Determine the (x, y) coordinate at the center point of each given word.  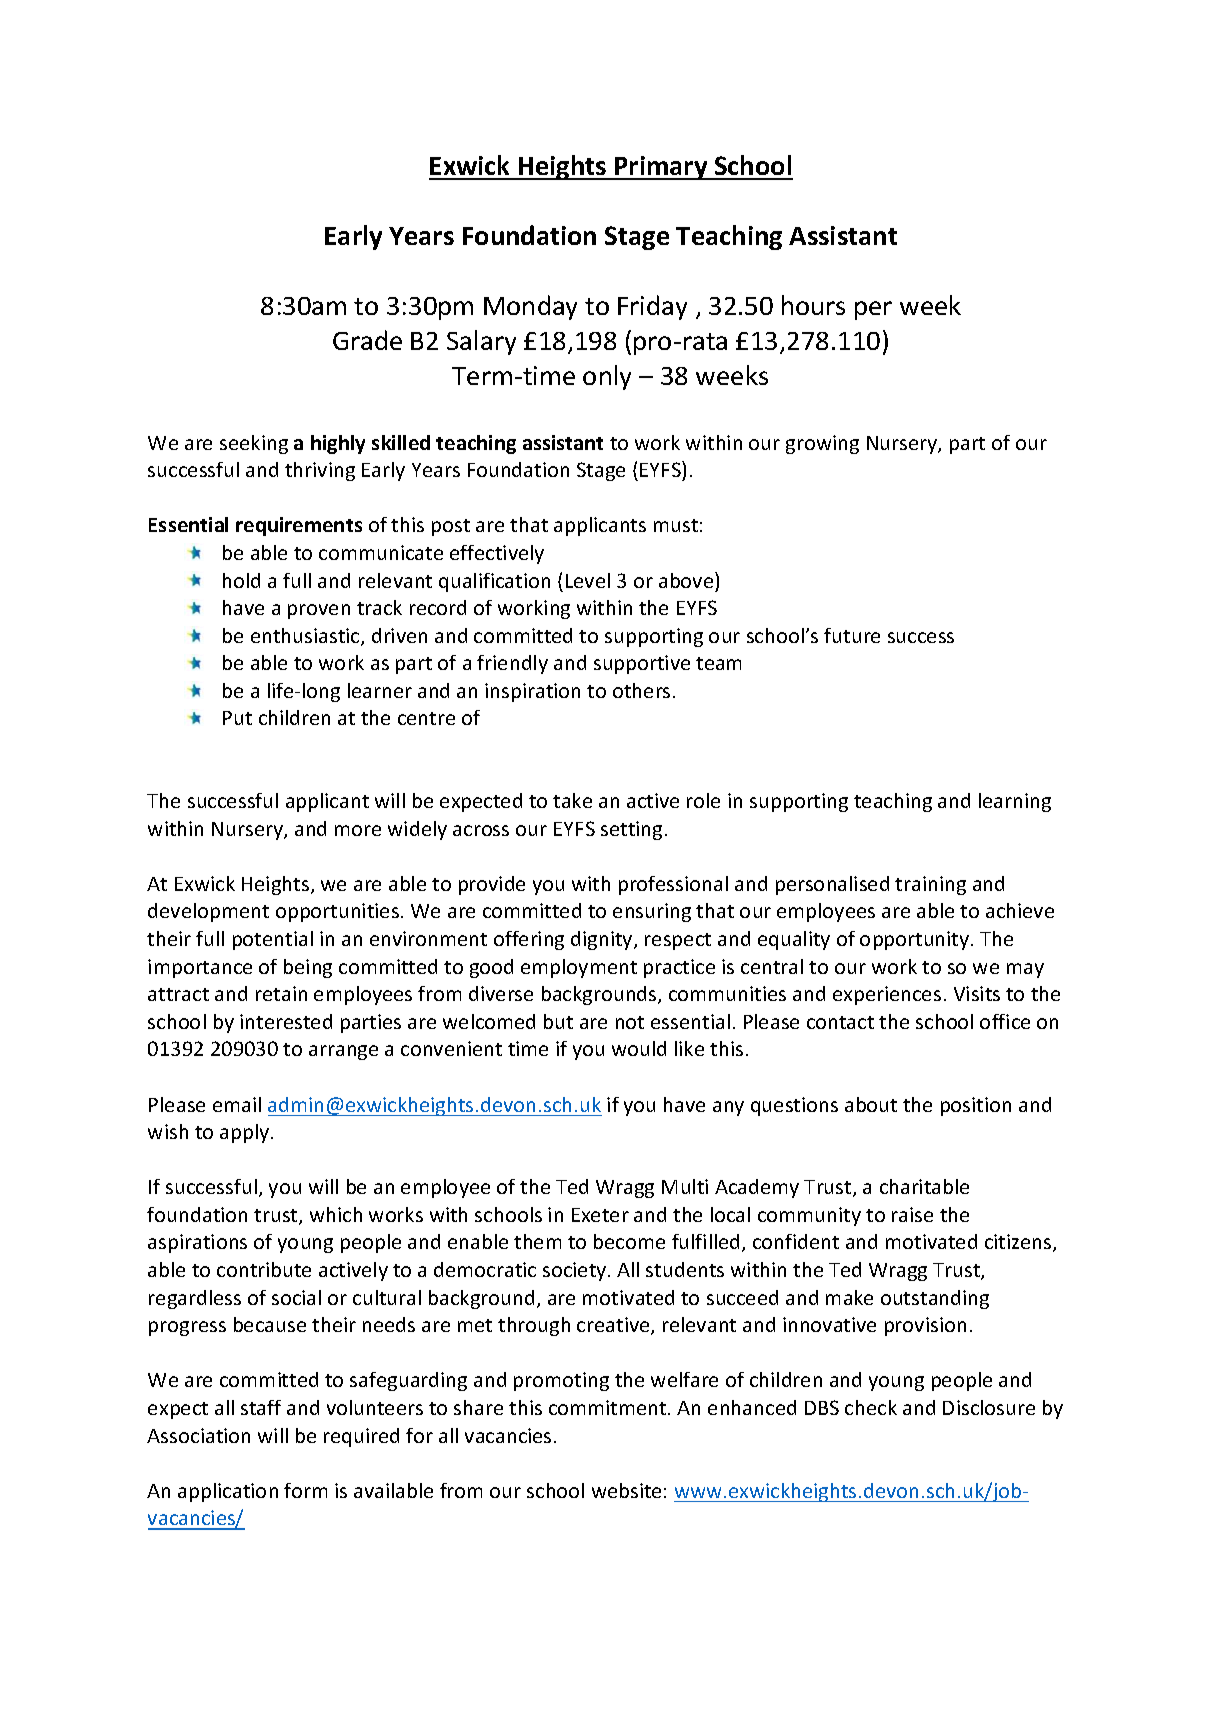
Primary (661, 168)
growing (822, 444)
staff (261, 1407)
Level (588, 580)
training (930, 885)
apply (246, 1133)
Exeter (600, 1215)
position (976, 1106)
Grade (367, 340)
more (358, 830)
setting (631, 830)
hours (813, 305)
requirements (299, 526)
